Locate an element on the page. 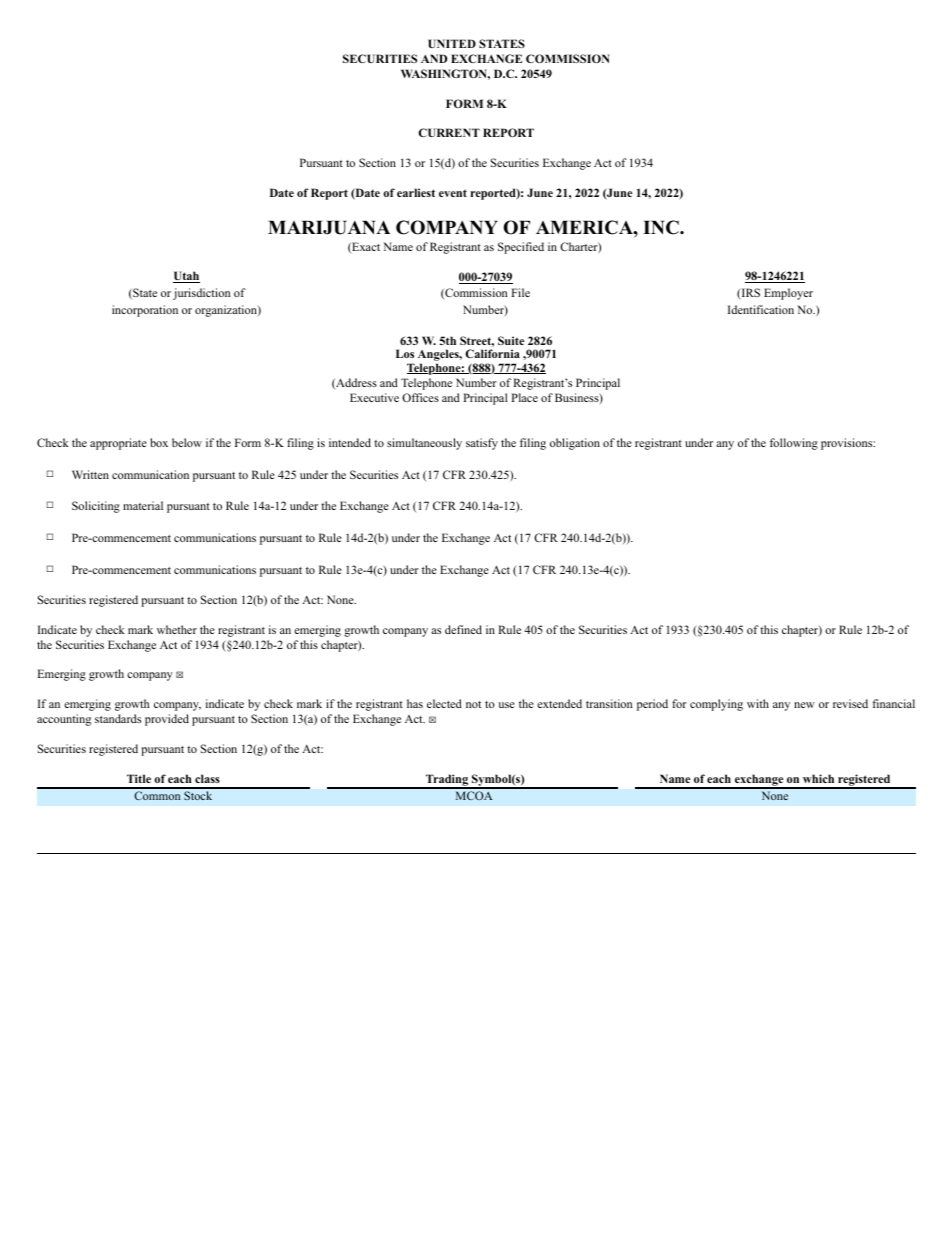 Image resolution: width=952 pixels, height=1233 pixels. Place is located at coordinates (524, 397).
